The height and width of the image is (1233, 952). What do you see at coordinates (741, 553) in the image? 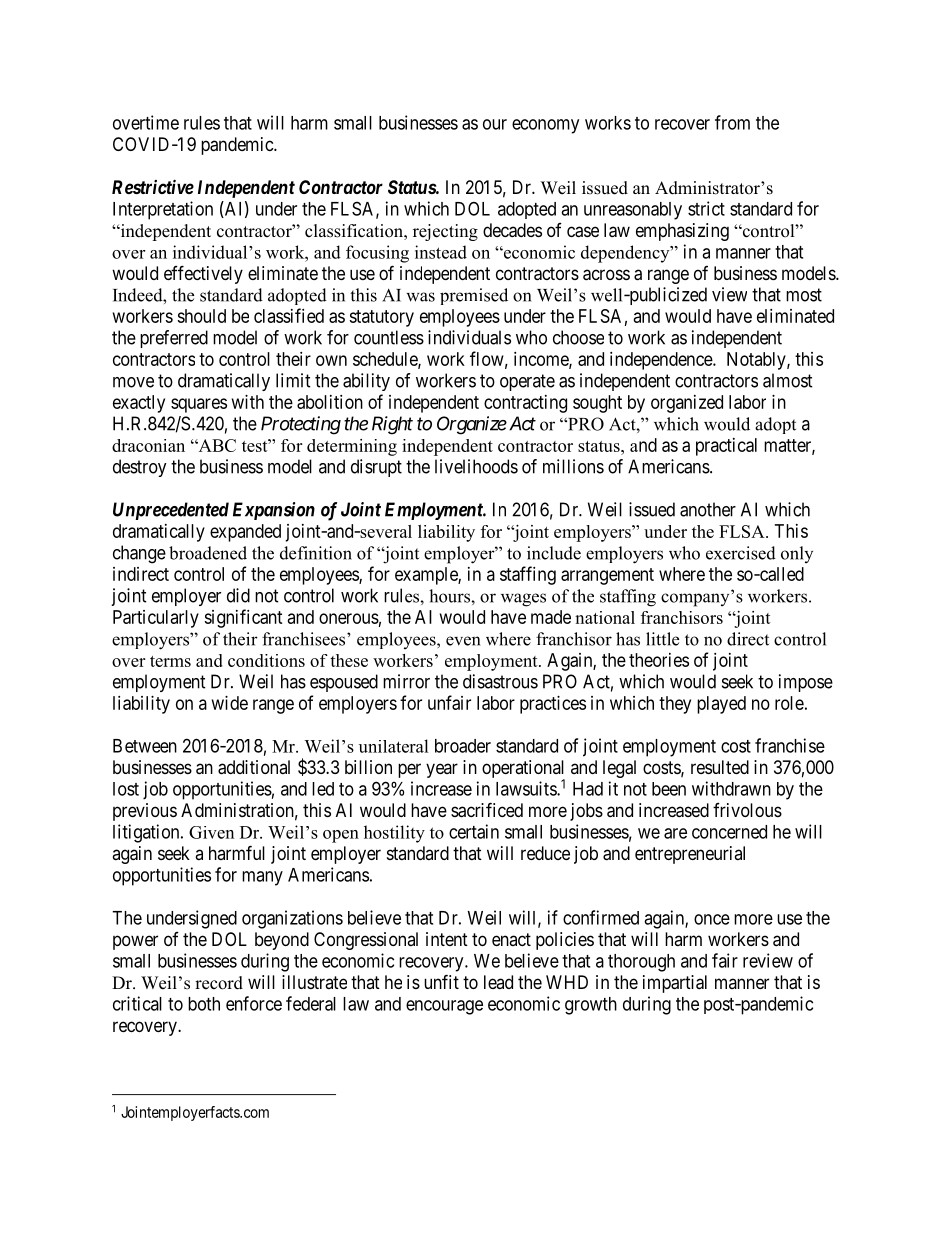
I see `exercised` at bounding box center [741, 553].
